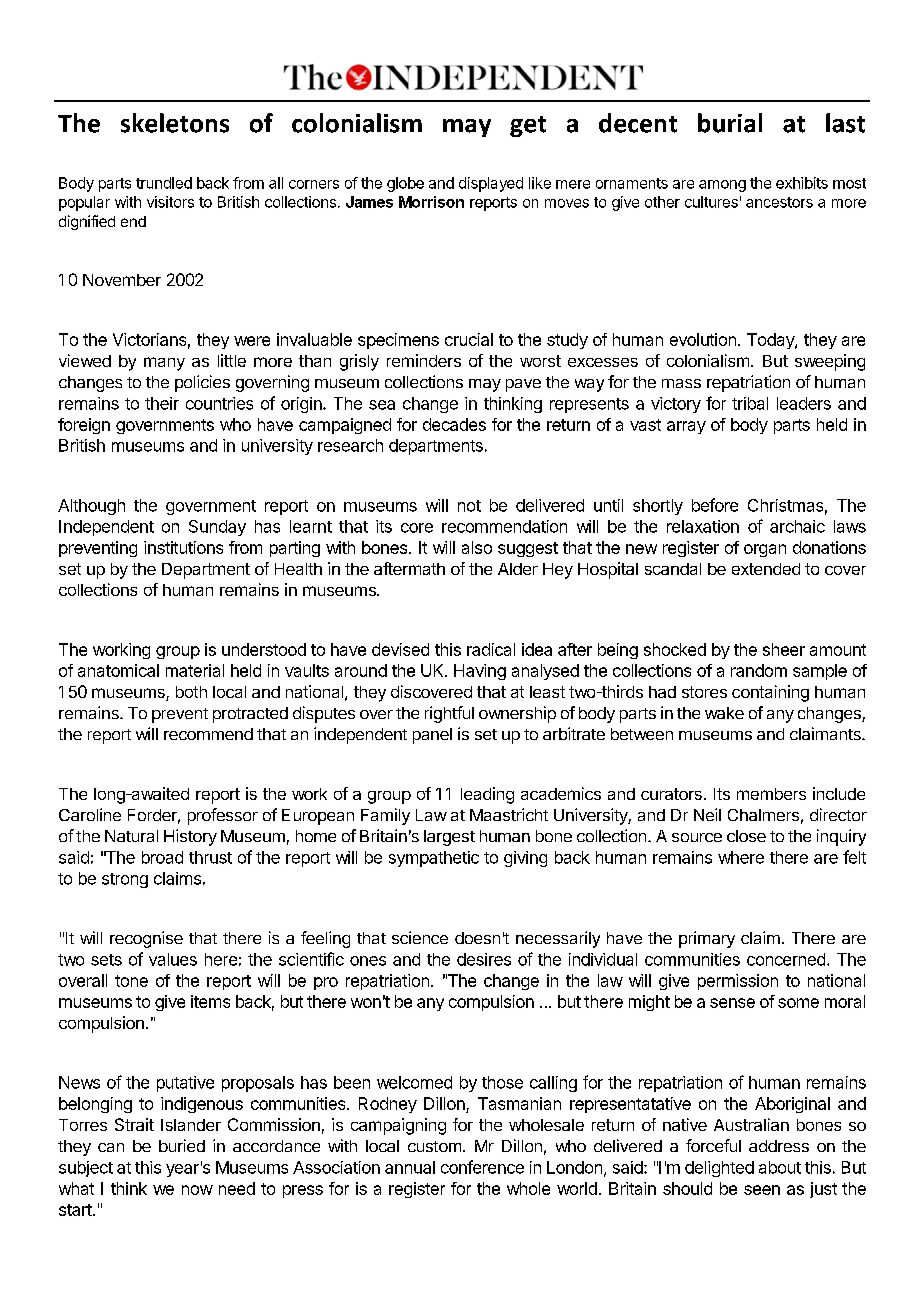  I want to click on desires, so click(484, 959).
